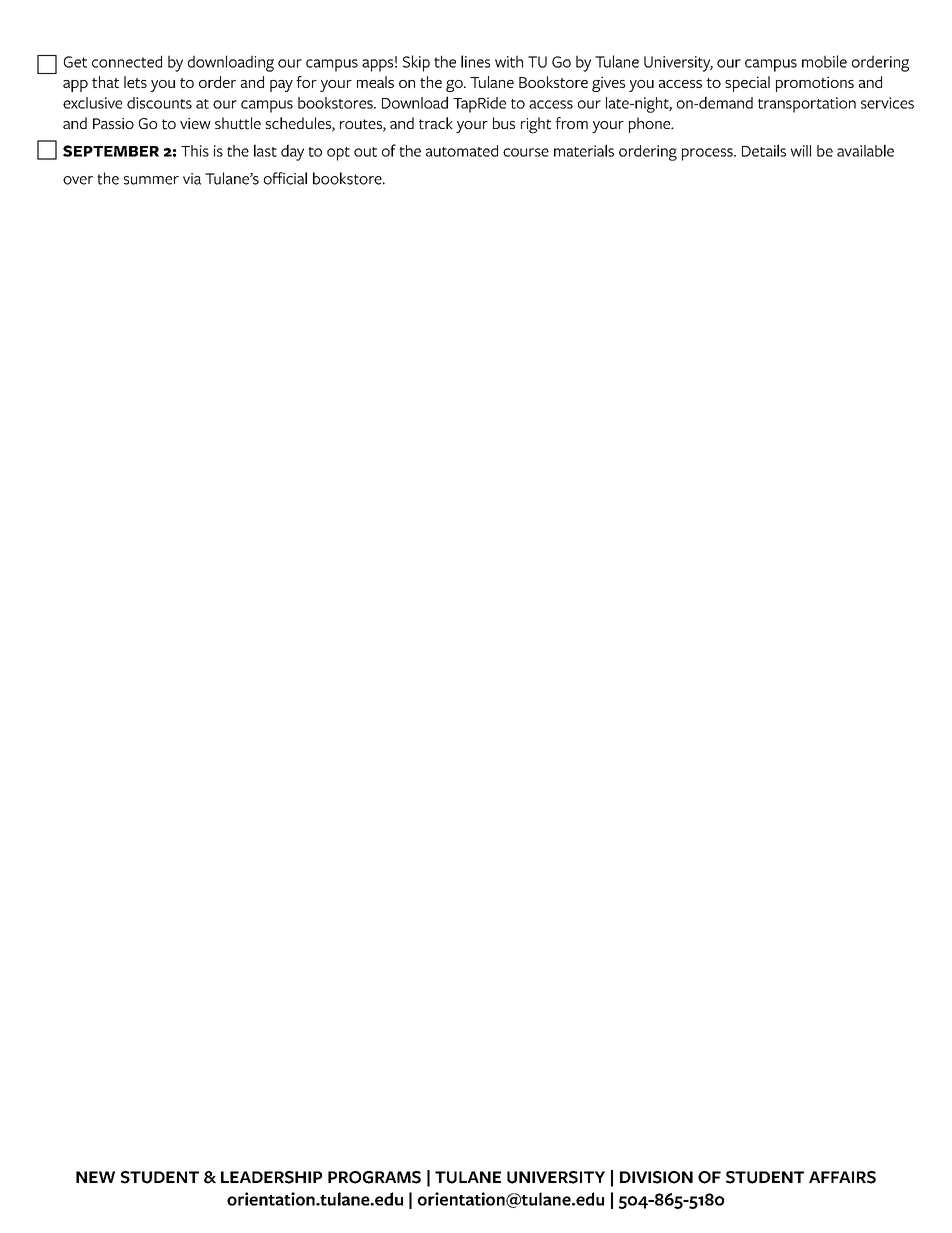  Describe the element at coordinates (95, 1177) in the image. I see `NEW` at that location.
